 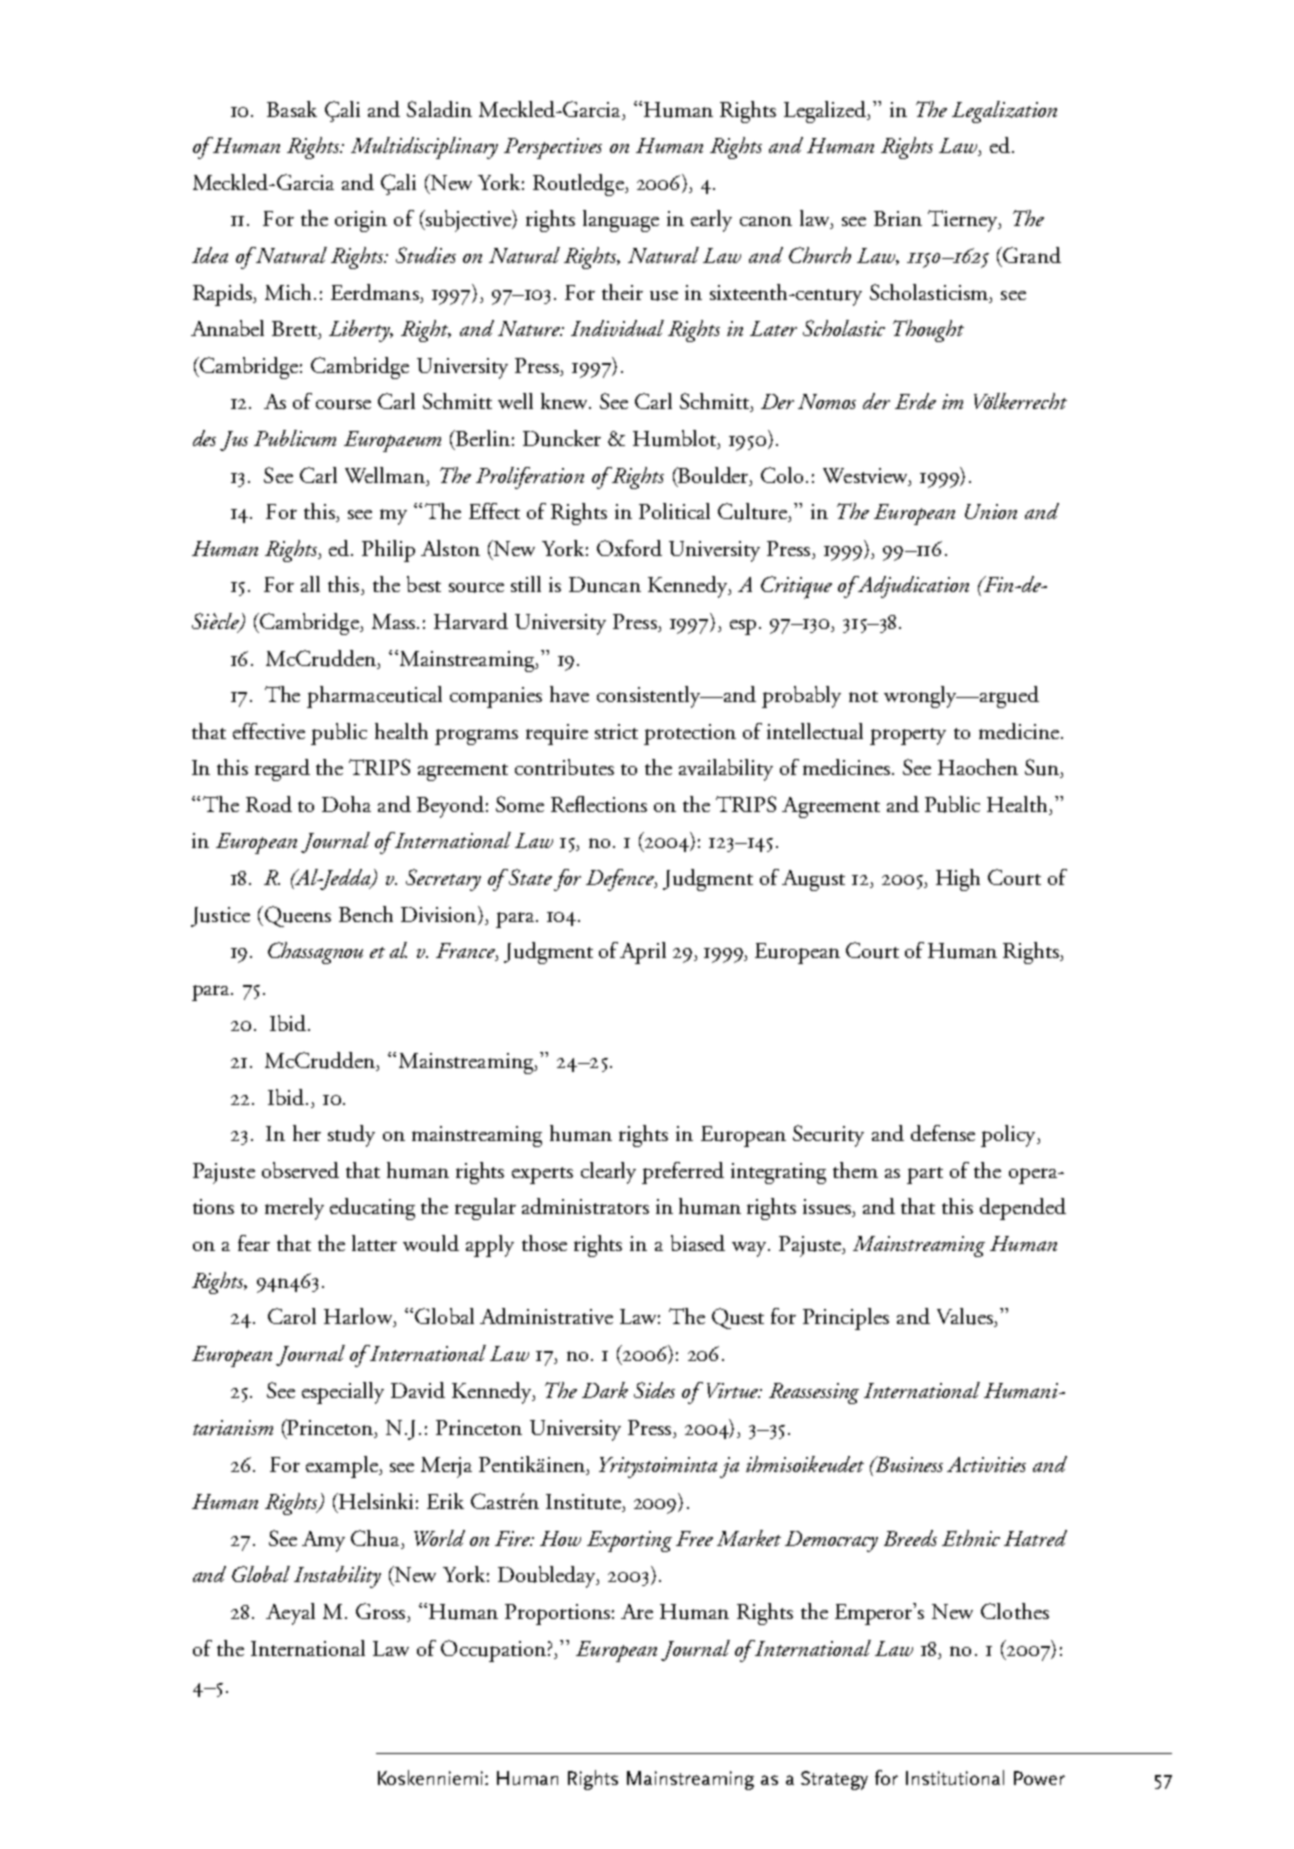 What do you see at coordinates (361, 221) in the page?
I see `origin` at bounding box center [361, 221].
